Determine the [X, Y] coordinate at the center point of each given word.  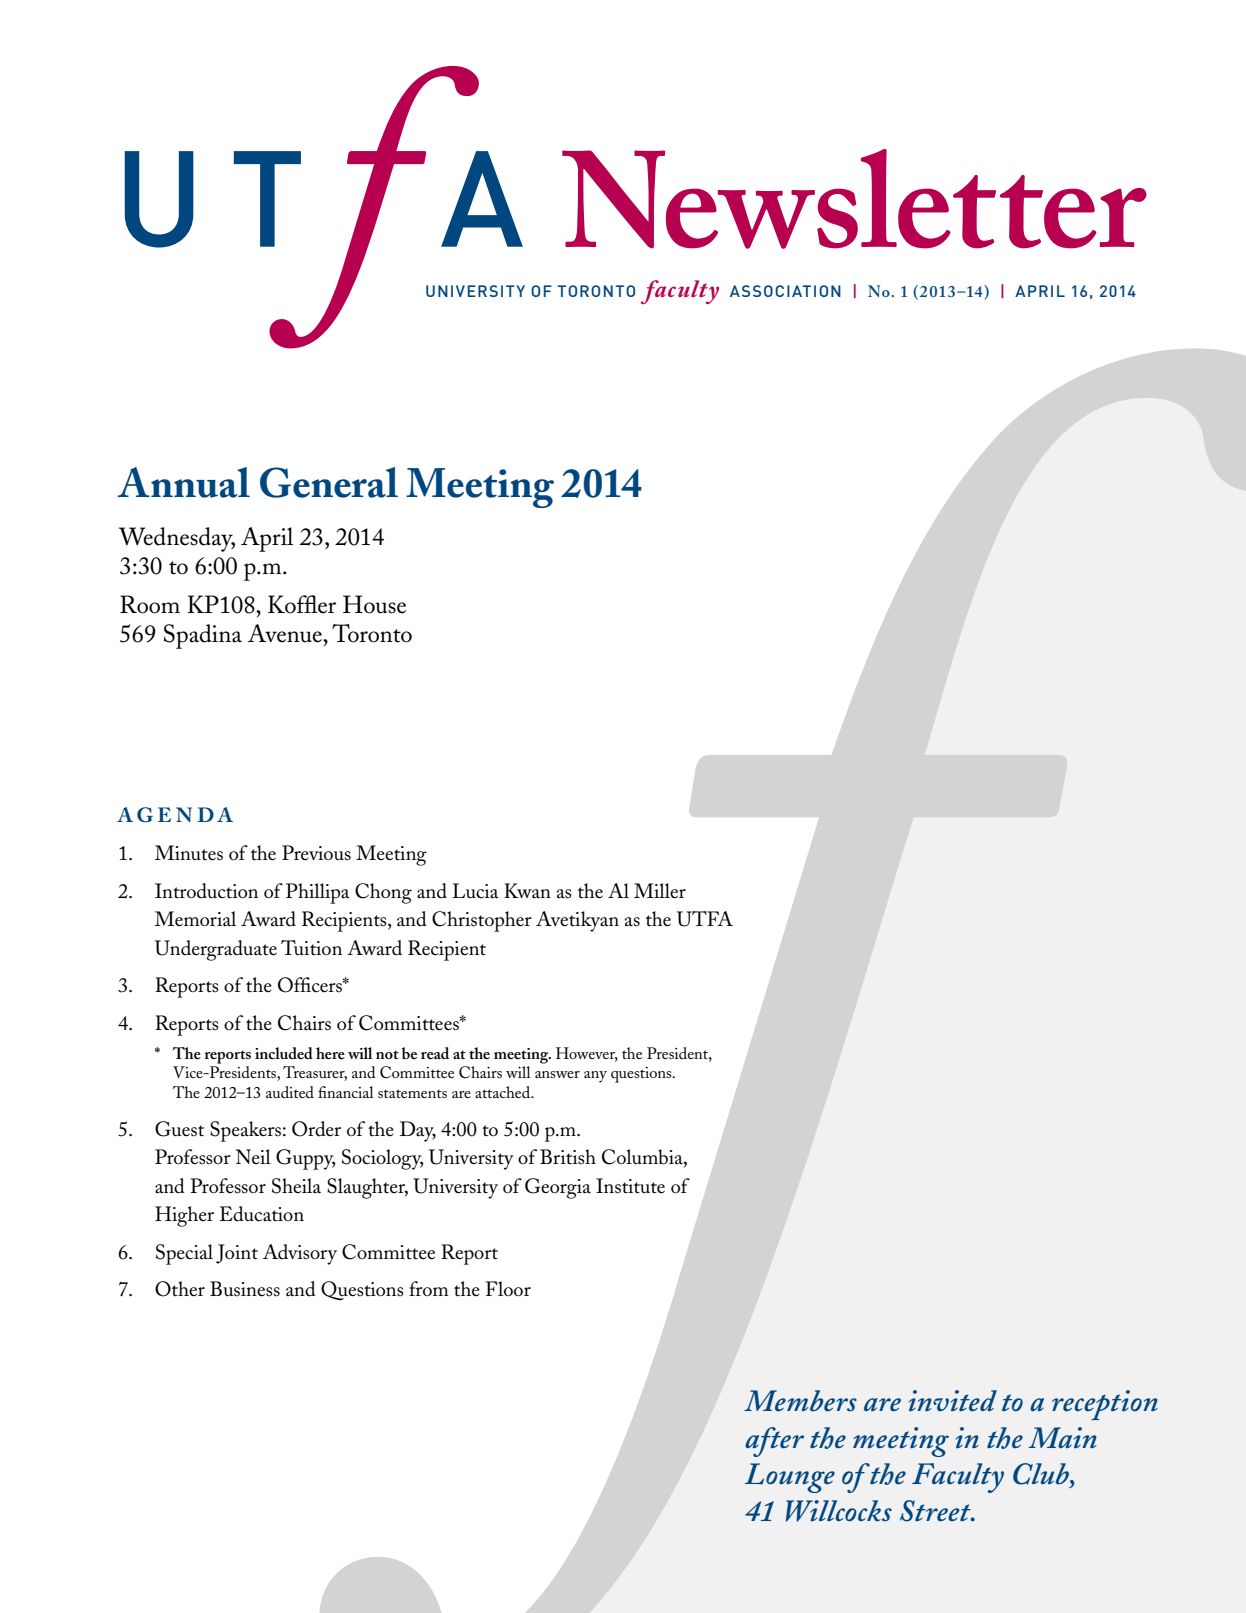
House [374, 604]
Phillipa [317, 893]
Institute [630, 1186]
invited [953, 1401]
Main [1062, 1438]
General [329, 482]
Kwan [527, 891]
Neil [253, 1157]
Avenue [286, 633]
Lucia [475, 891]
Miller [660, 891]
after [774, 1442]
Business [245, 1289]
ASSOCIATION [785, 291]
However [587, 1054]
